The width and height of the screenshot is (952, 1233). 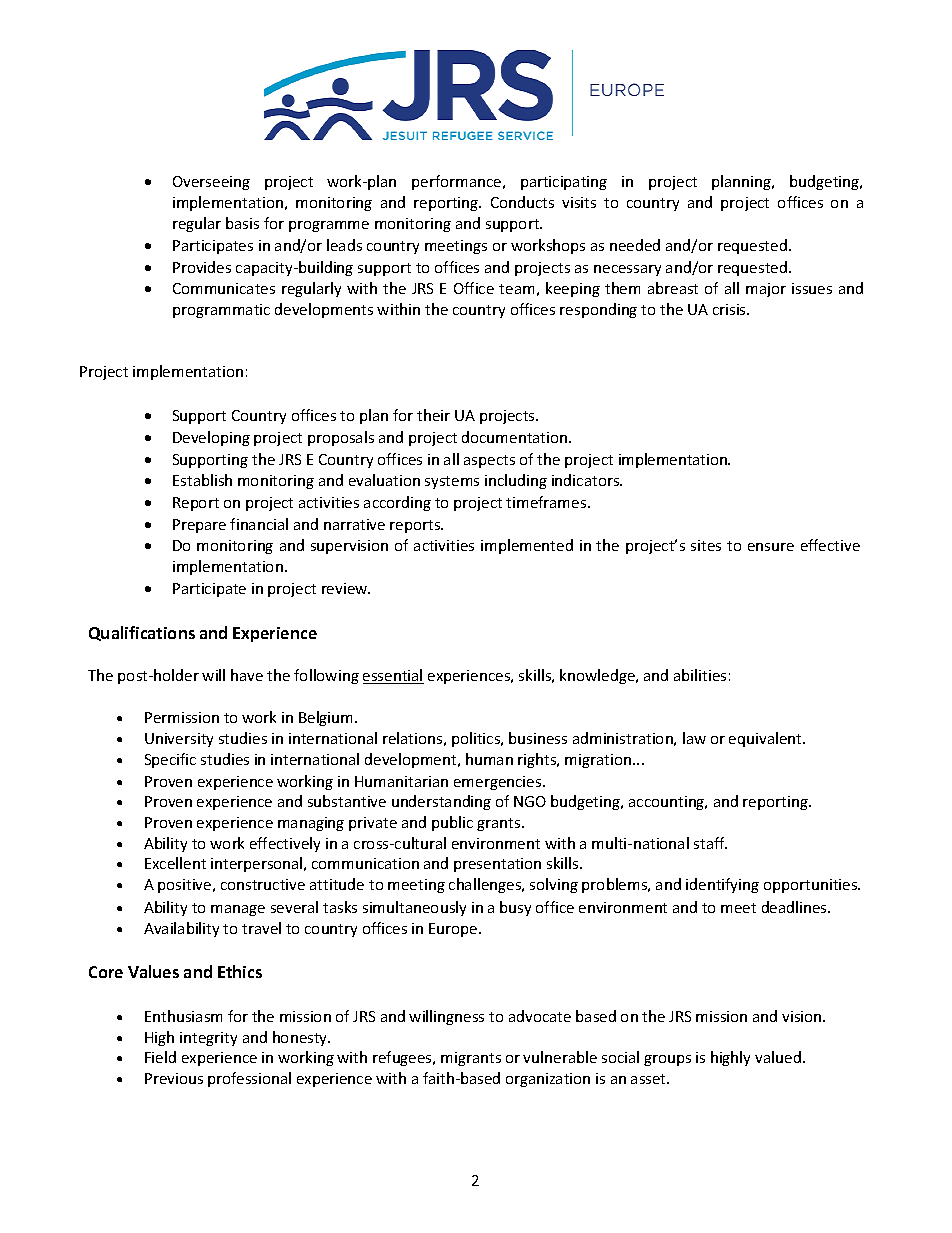 What do you see at coordinates (778, 1057) in the screenshot?
I see `valued` at bounding box center [778, 1057].
